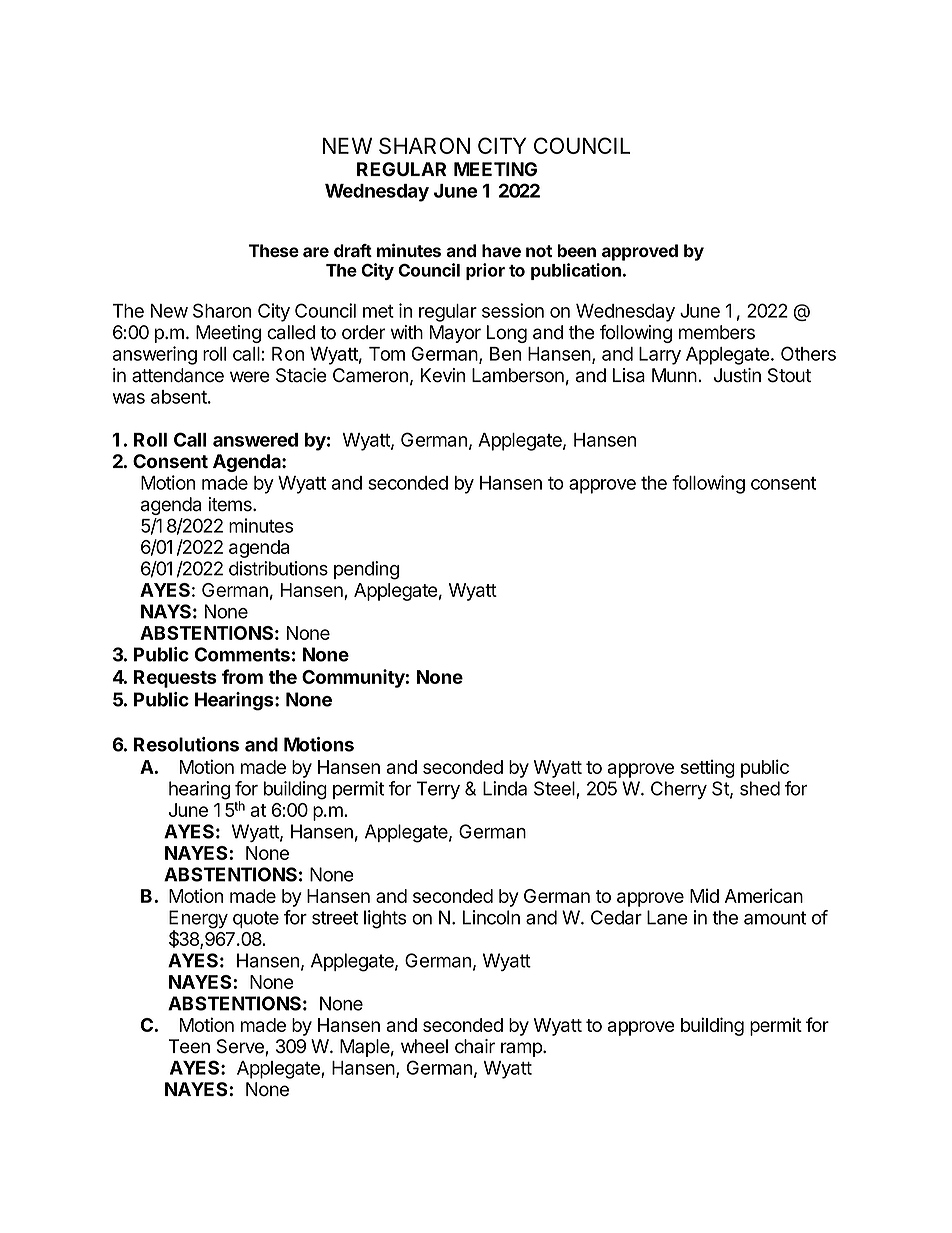 This screenshot has width=952, height=1233. What do you see at coordinates (189, 1046) in the screenshot?
I see `Teen` at bounding box center [189, 1046].
